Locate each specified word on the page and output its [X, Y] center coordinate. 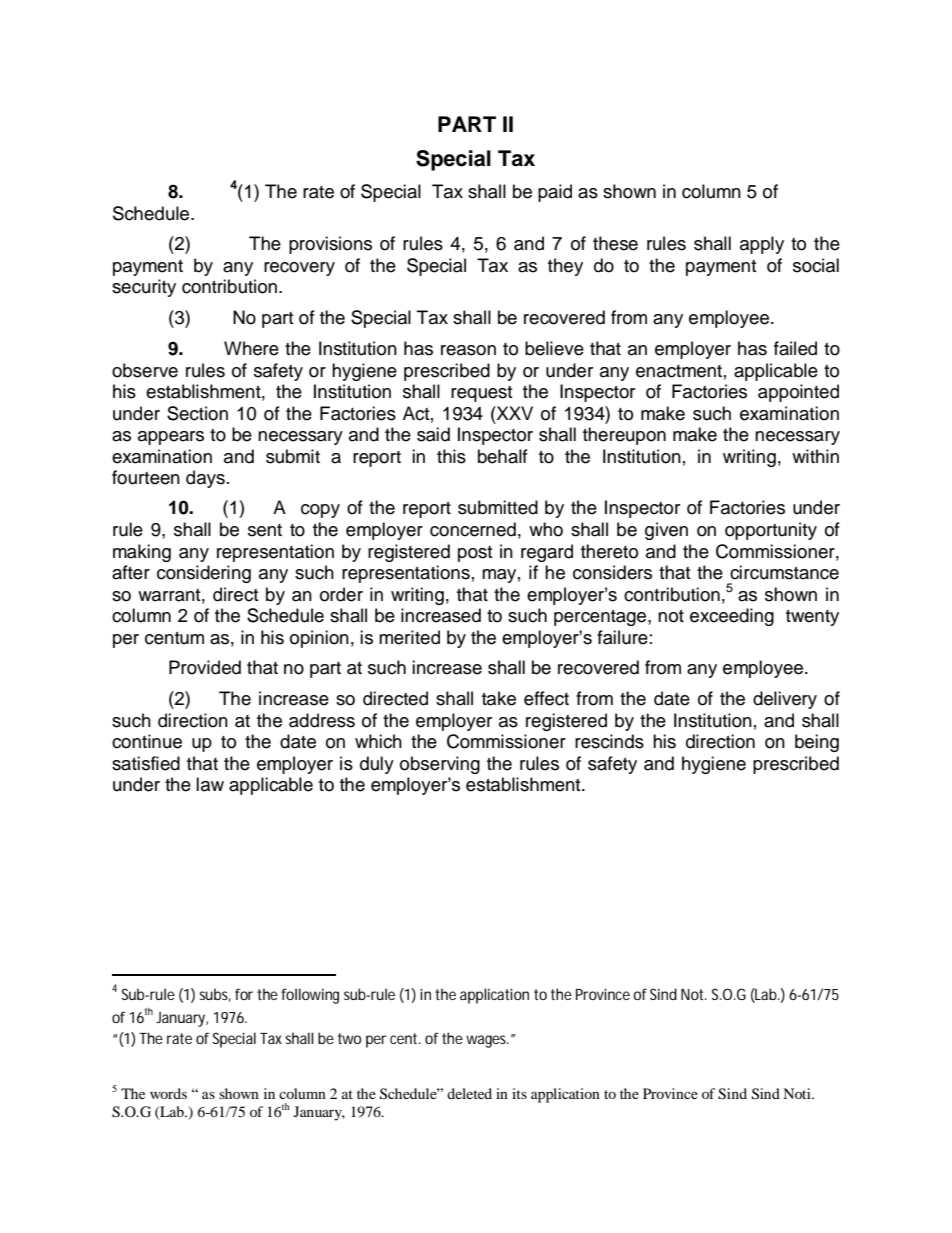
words [168, 1093]
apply [762, 245]
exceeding [732, 617]
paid [555, 193]
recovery [299, 269]
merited [409, 637]
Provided [205, 667]
